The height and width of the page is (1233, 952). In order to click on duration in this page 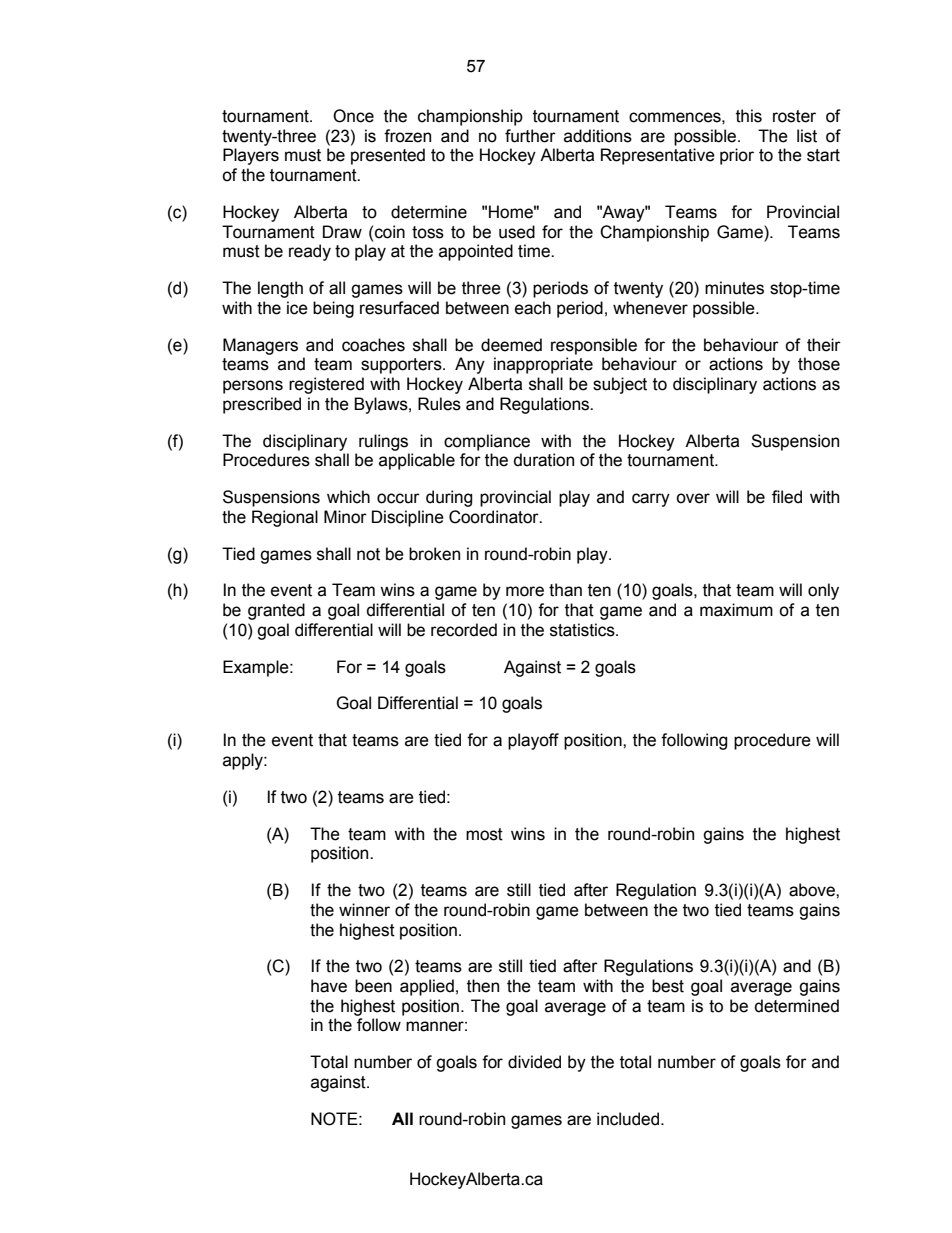, I will do `click(544, 460)`.
